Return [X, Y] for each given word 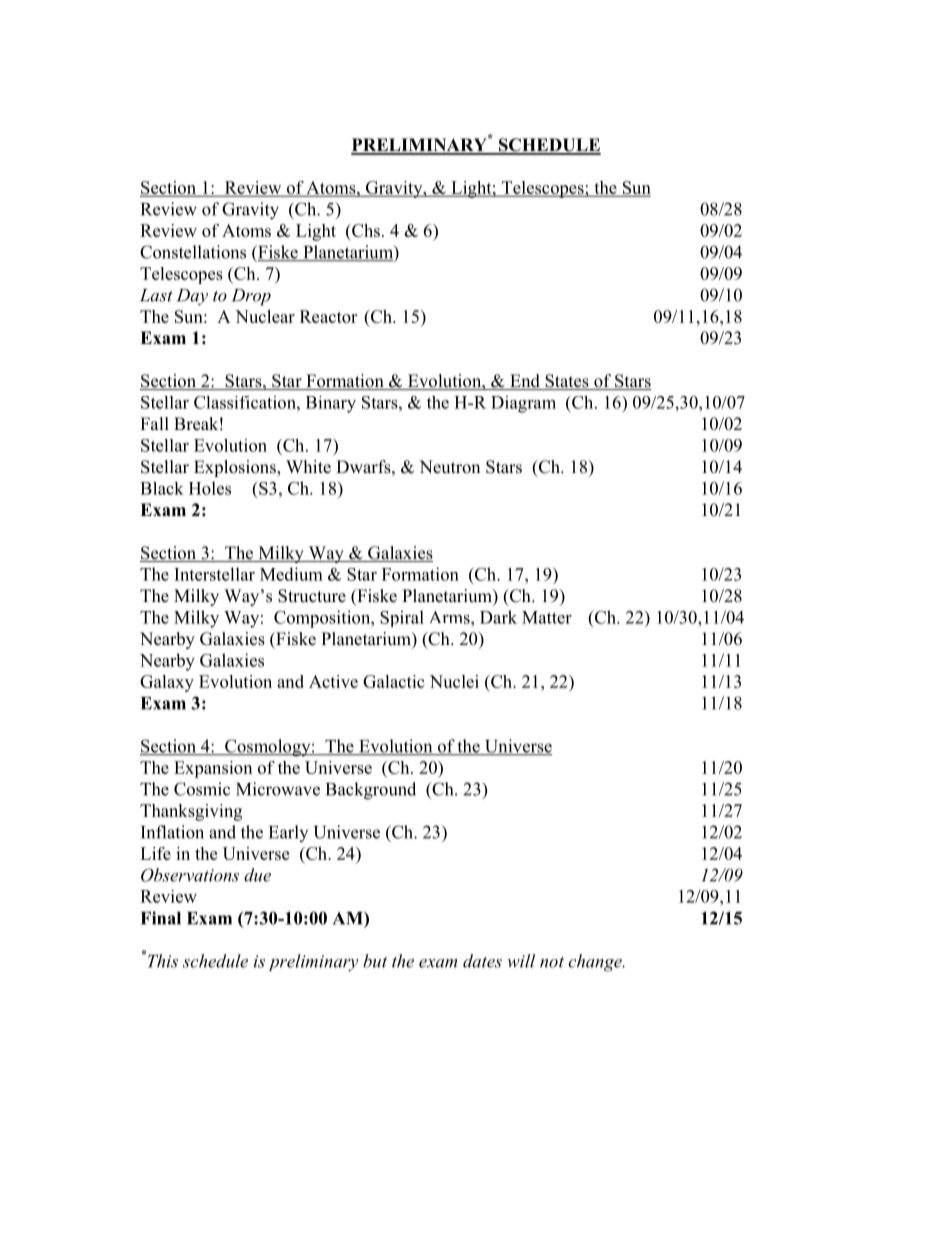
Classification [246, 402]
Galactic [393, 681]
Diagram [523, 404]
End [525, 382]
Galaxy [167, 683]
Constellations [193, 252]
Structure [312, 596]
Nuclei [454, 681]
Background [371, 791]
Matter [547, 617]
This [161, 960]
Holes [210, 488]
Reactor [328, 316]
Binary [331, 404]
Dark [498, 617]
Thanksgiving [191, 812]
